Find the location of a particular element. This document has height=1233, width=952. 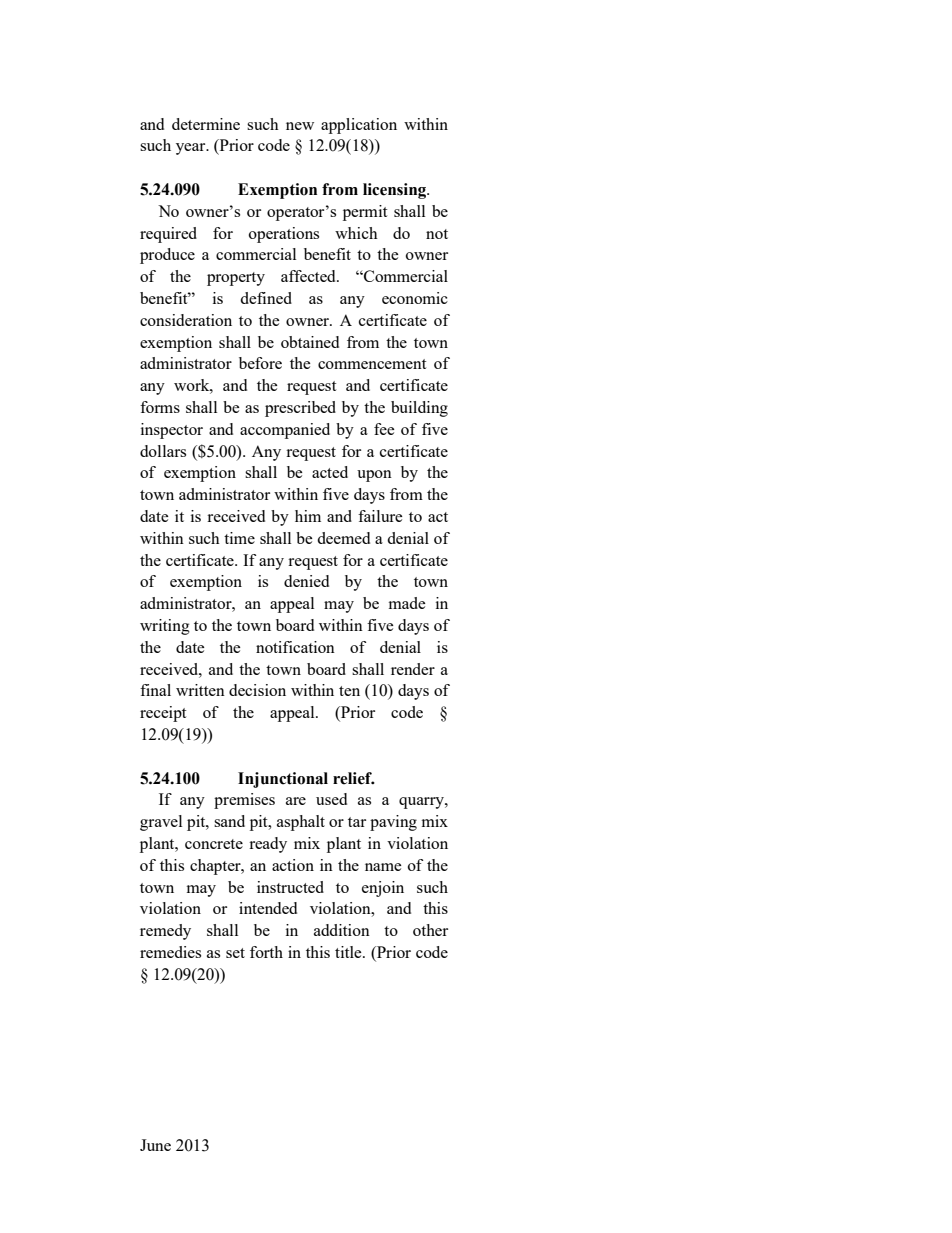

are is located at coordinates (296, 801).
